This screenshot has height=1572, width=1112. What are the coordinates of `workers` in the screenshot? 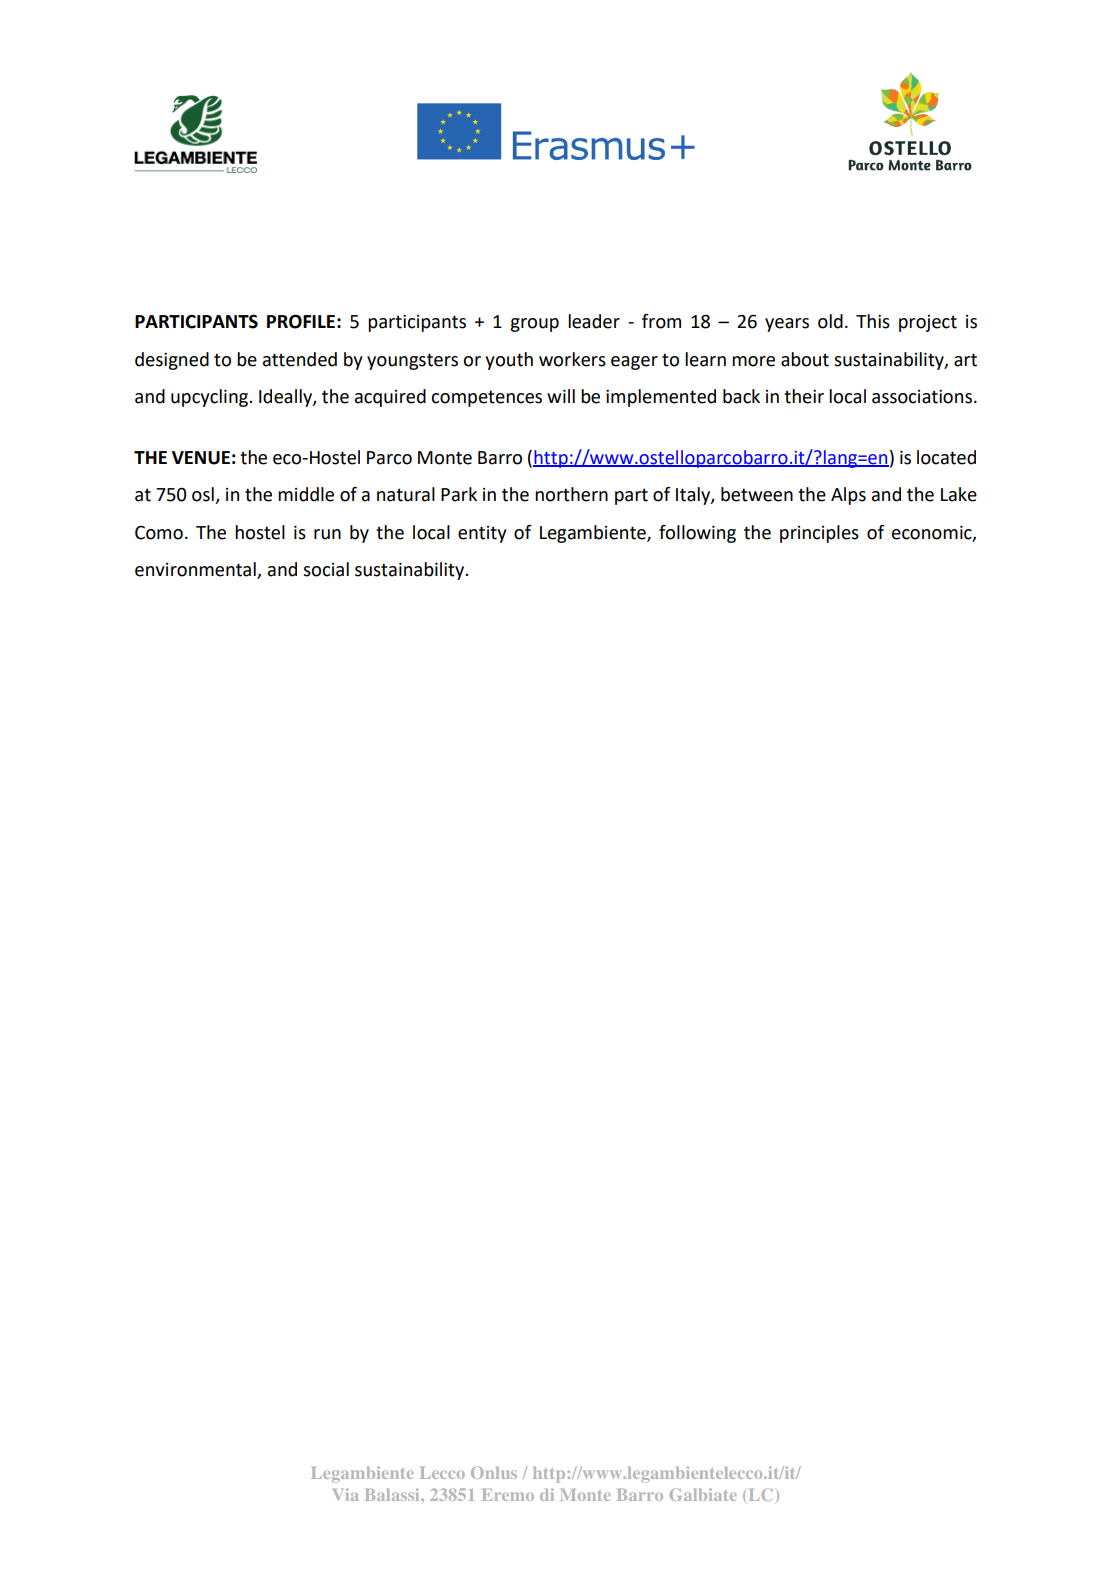 It's located at (572, 359).
